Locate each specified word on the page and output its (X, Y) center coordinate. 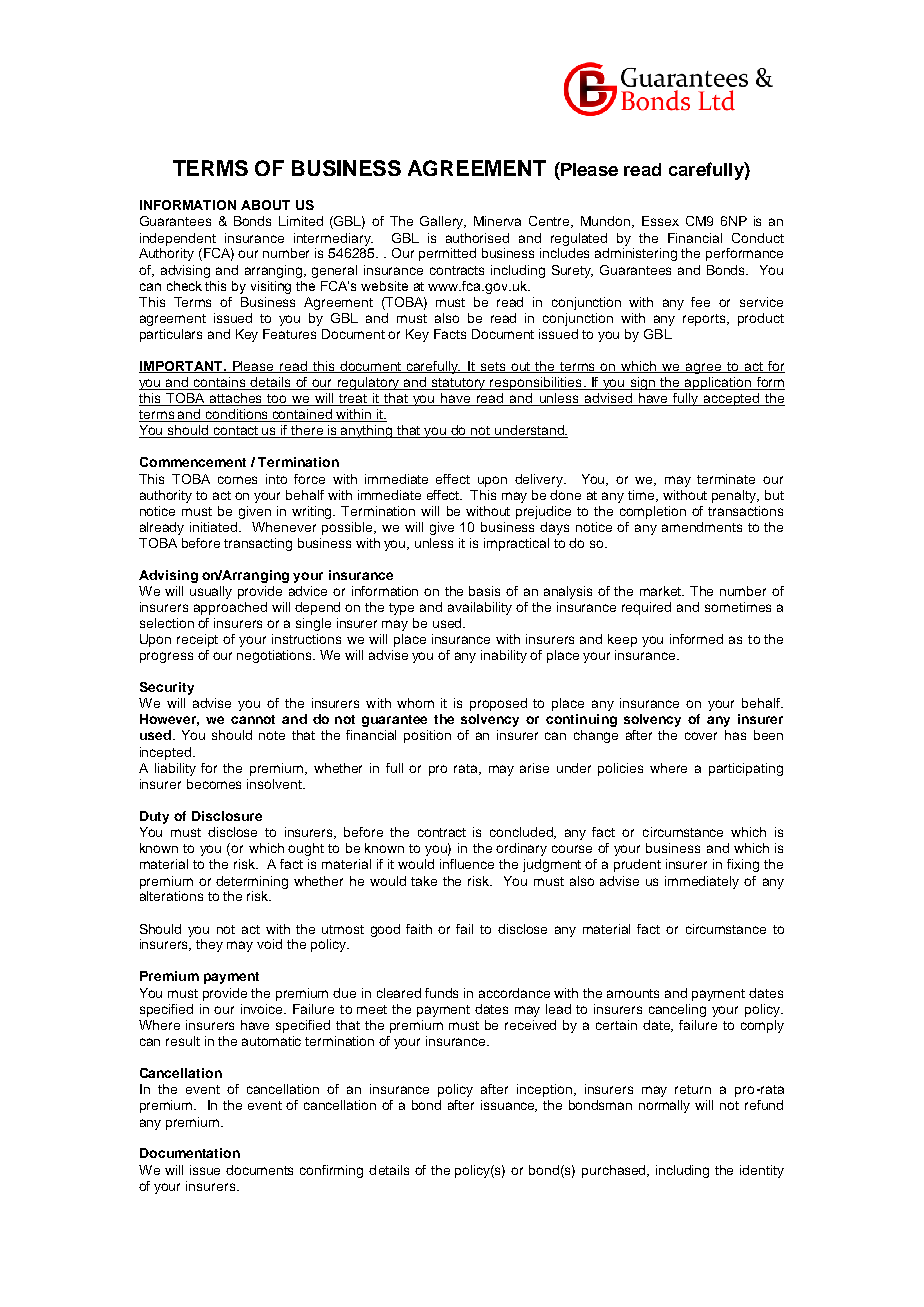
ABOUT (265, 205)
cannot (253, 719)
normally (664, 1106)
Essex (660, 221)
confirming (331, 1171)
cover (701, 736)
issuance (509, 1106)
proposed (498, 704)
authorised (477, 238)
